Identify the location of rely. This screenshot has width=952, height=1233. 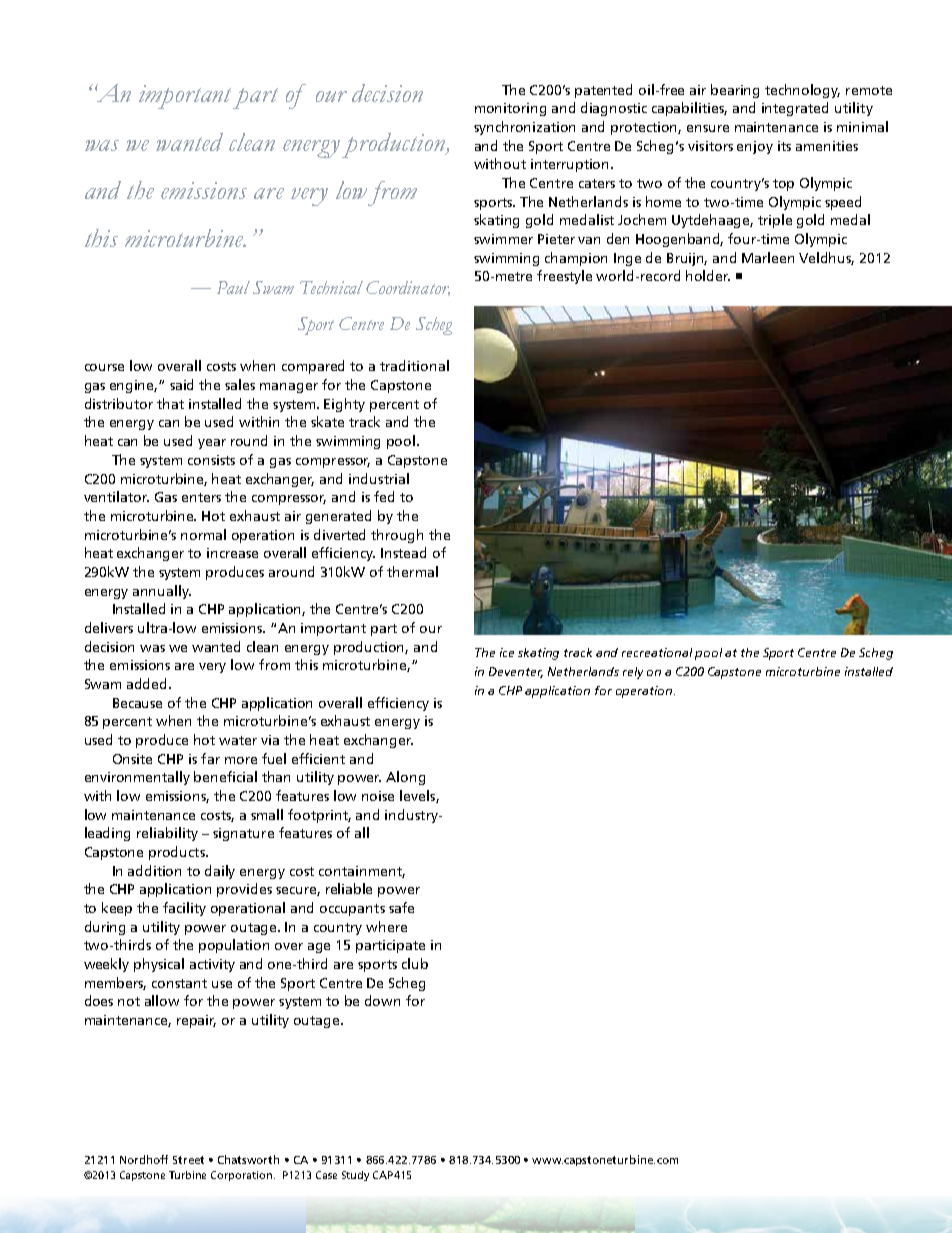
(633, 673).
